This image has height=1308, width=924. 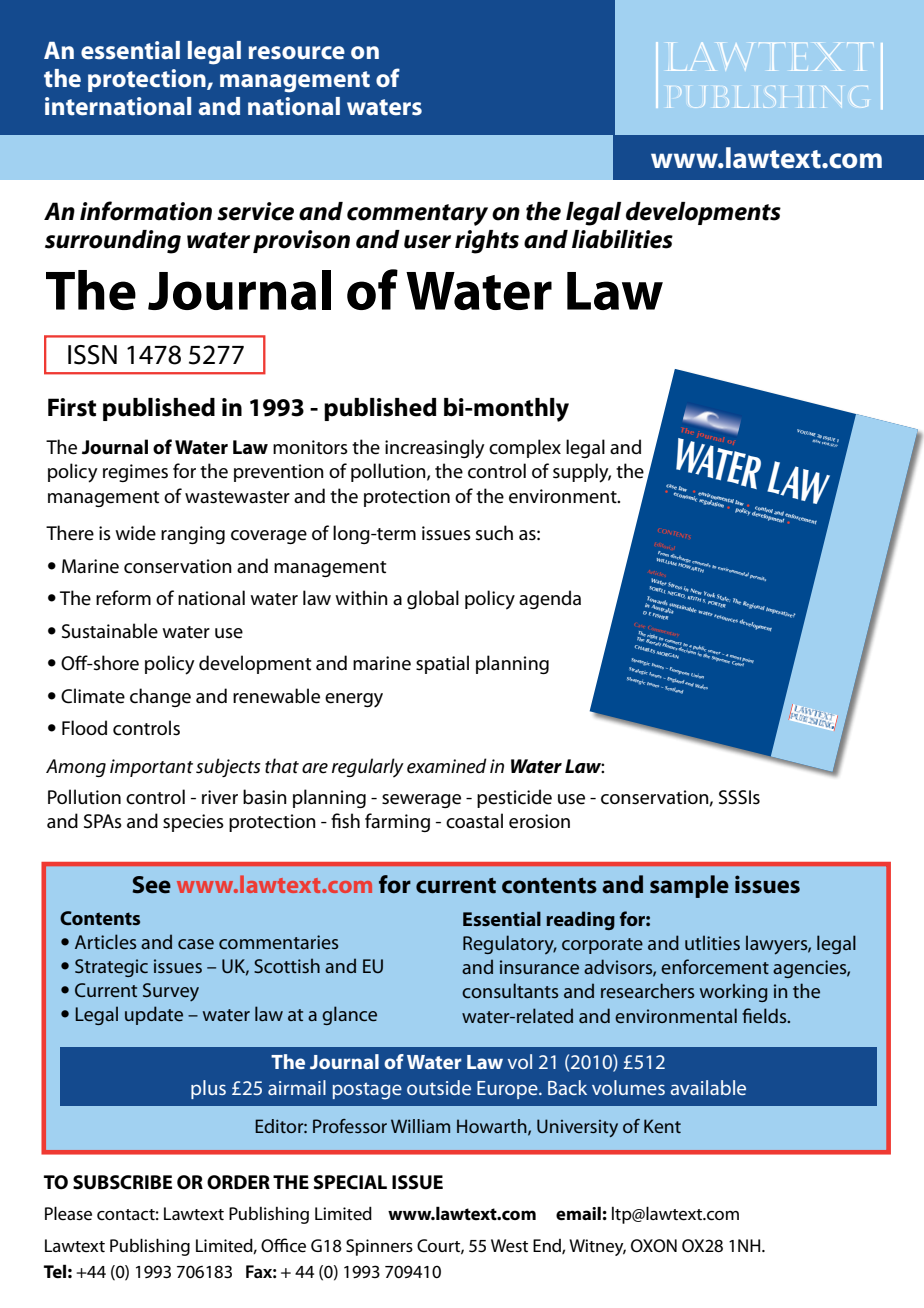 I want to click on Sustainable, so click(x=110, y=631).
